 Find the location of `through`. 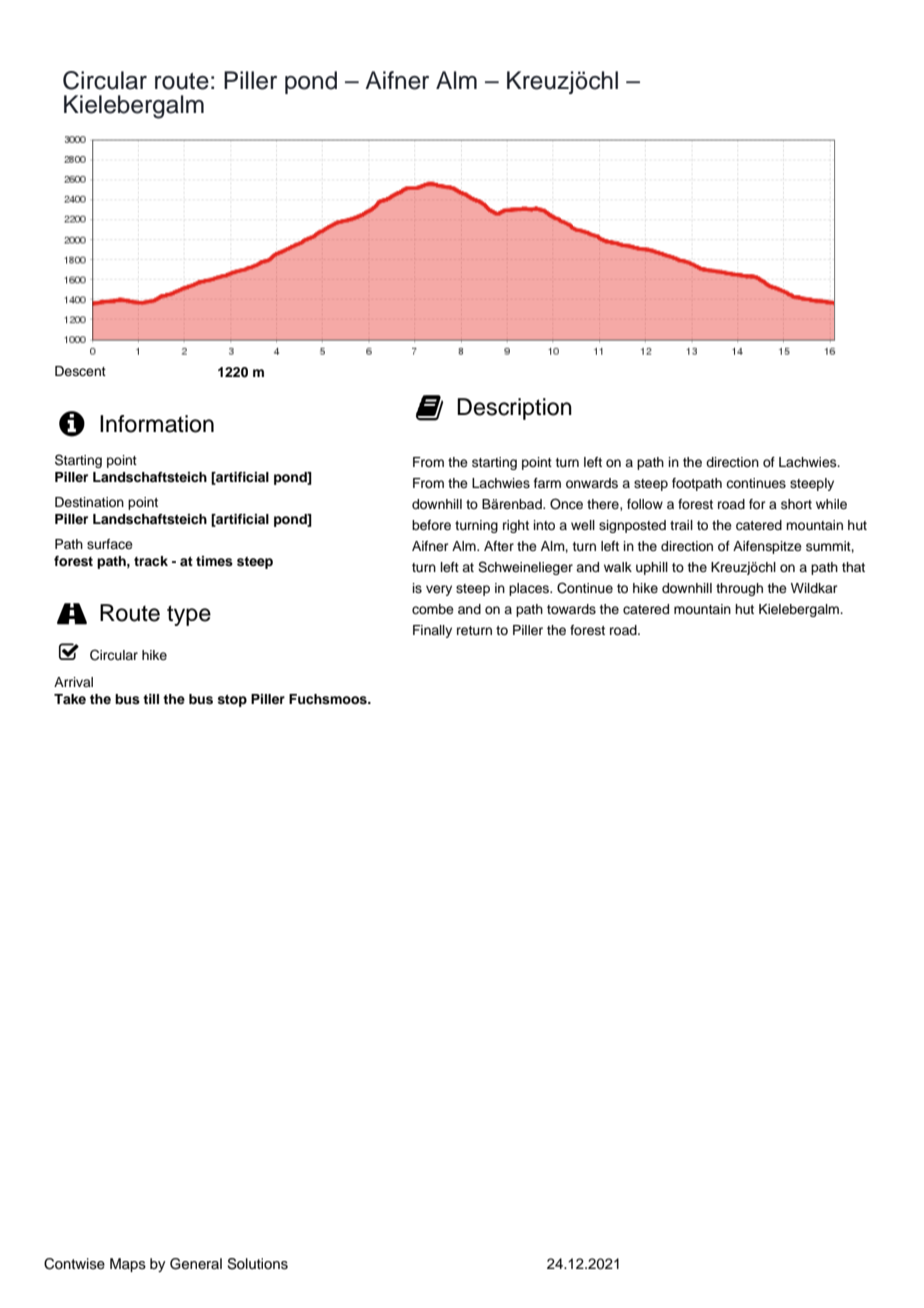

through is located at coordinates (739, 589).
